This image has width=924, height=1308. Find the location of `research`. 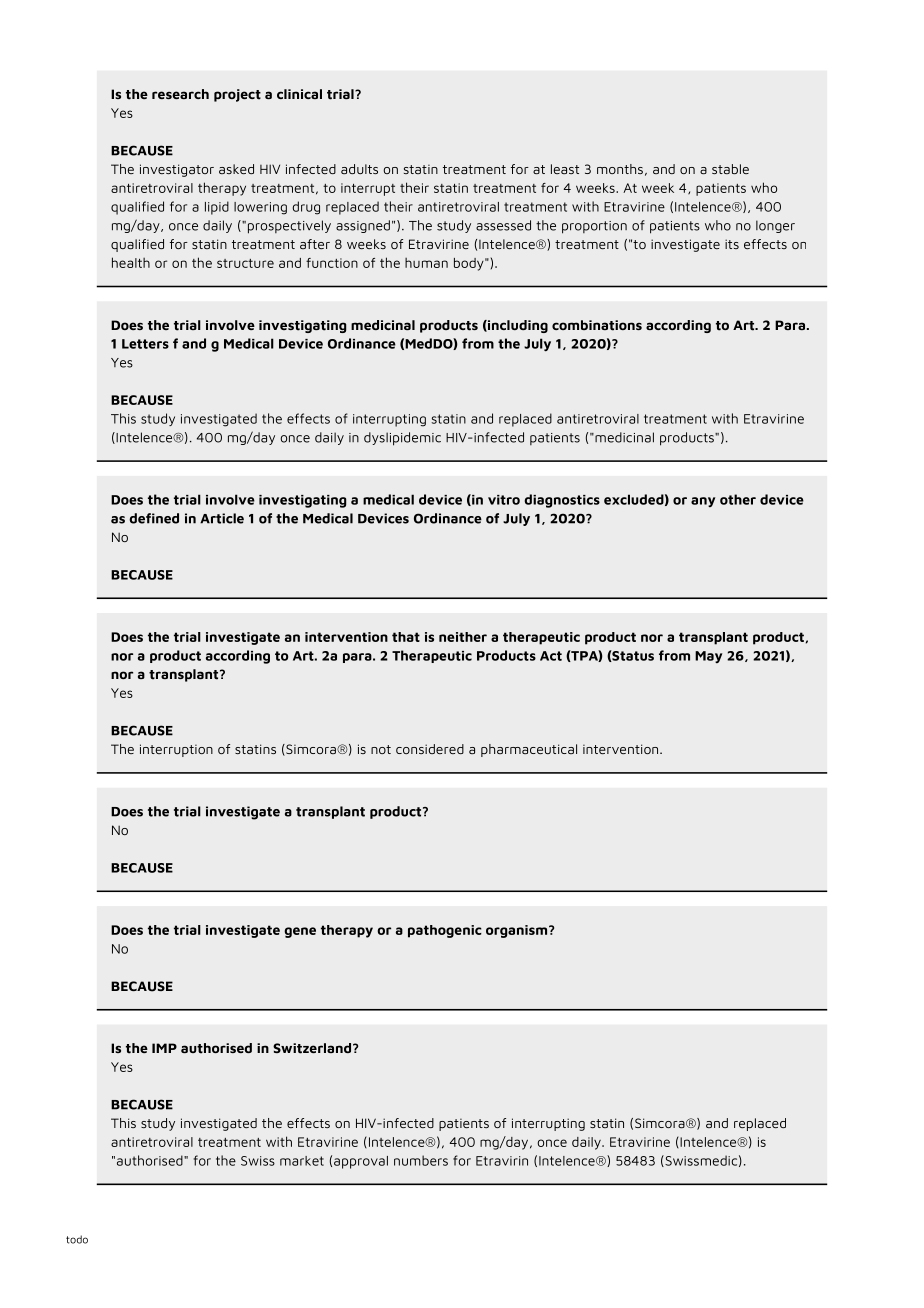

research is located at coordinates (180, 94).
